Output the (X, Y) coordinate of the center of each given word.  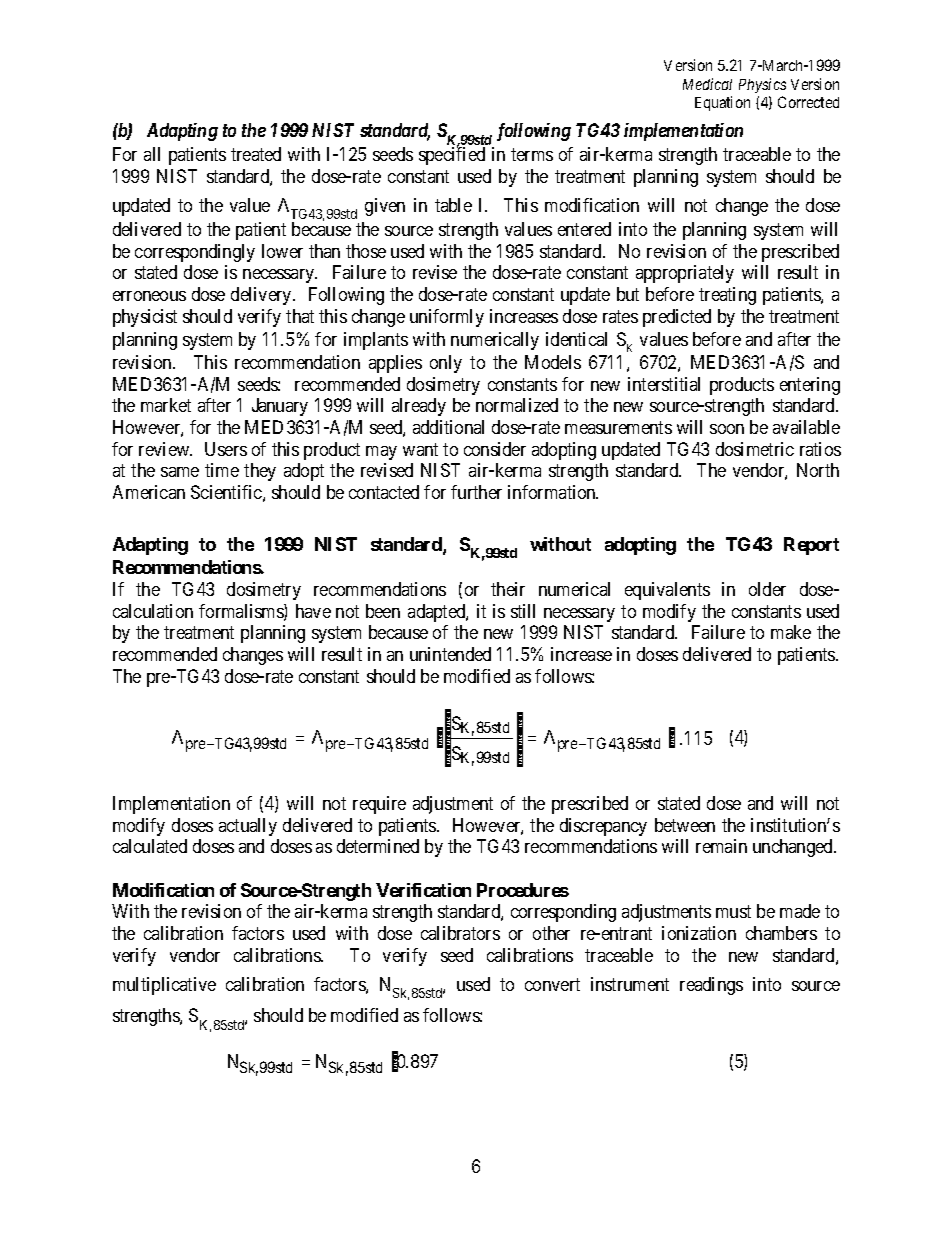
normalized (517, 405)
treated (256, 154)
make (791, 632)
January (280, 407)
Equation (722, 103)
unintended (450, 654)
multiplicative (164, 986)
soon (727, 429)
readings (711, 986)
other (551, 933)
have (313, 611)
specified (452, 155)
